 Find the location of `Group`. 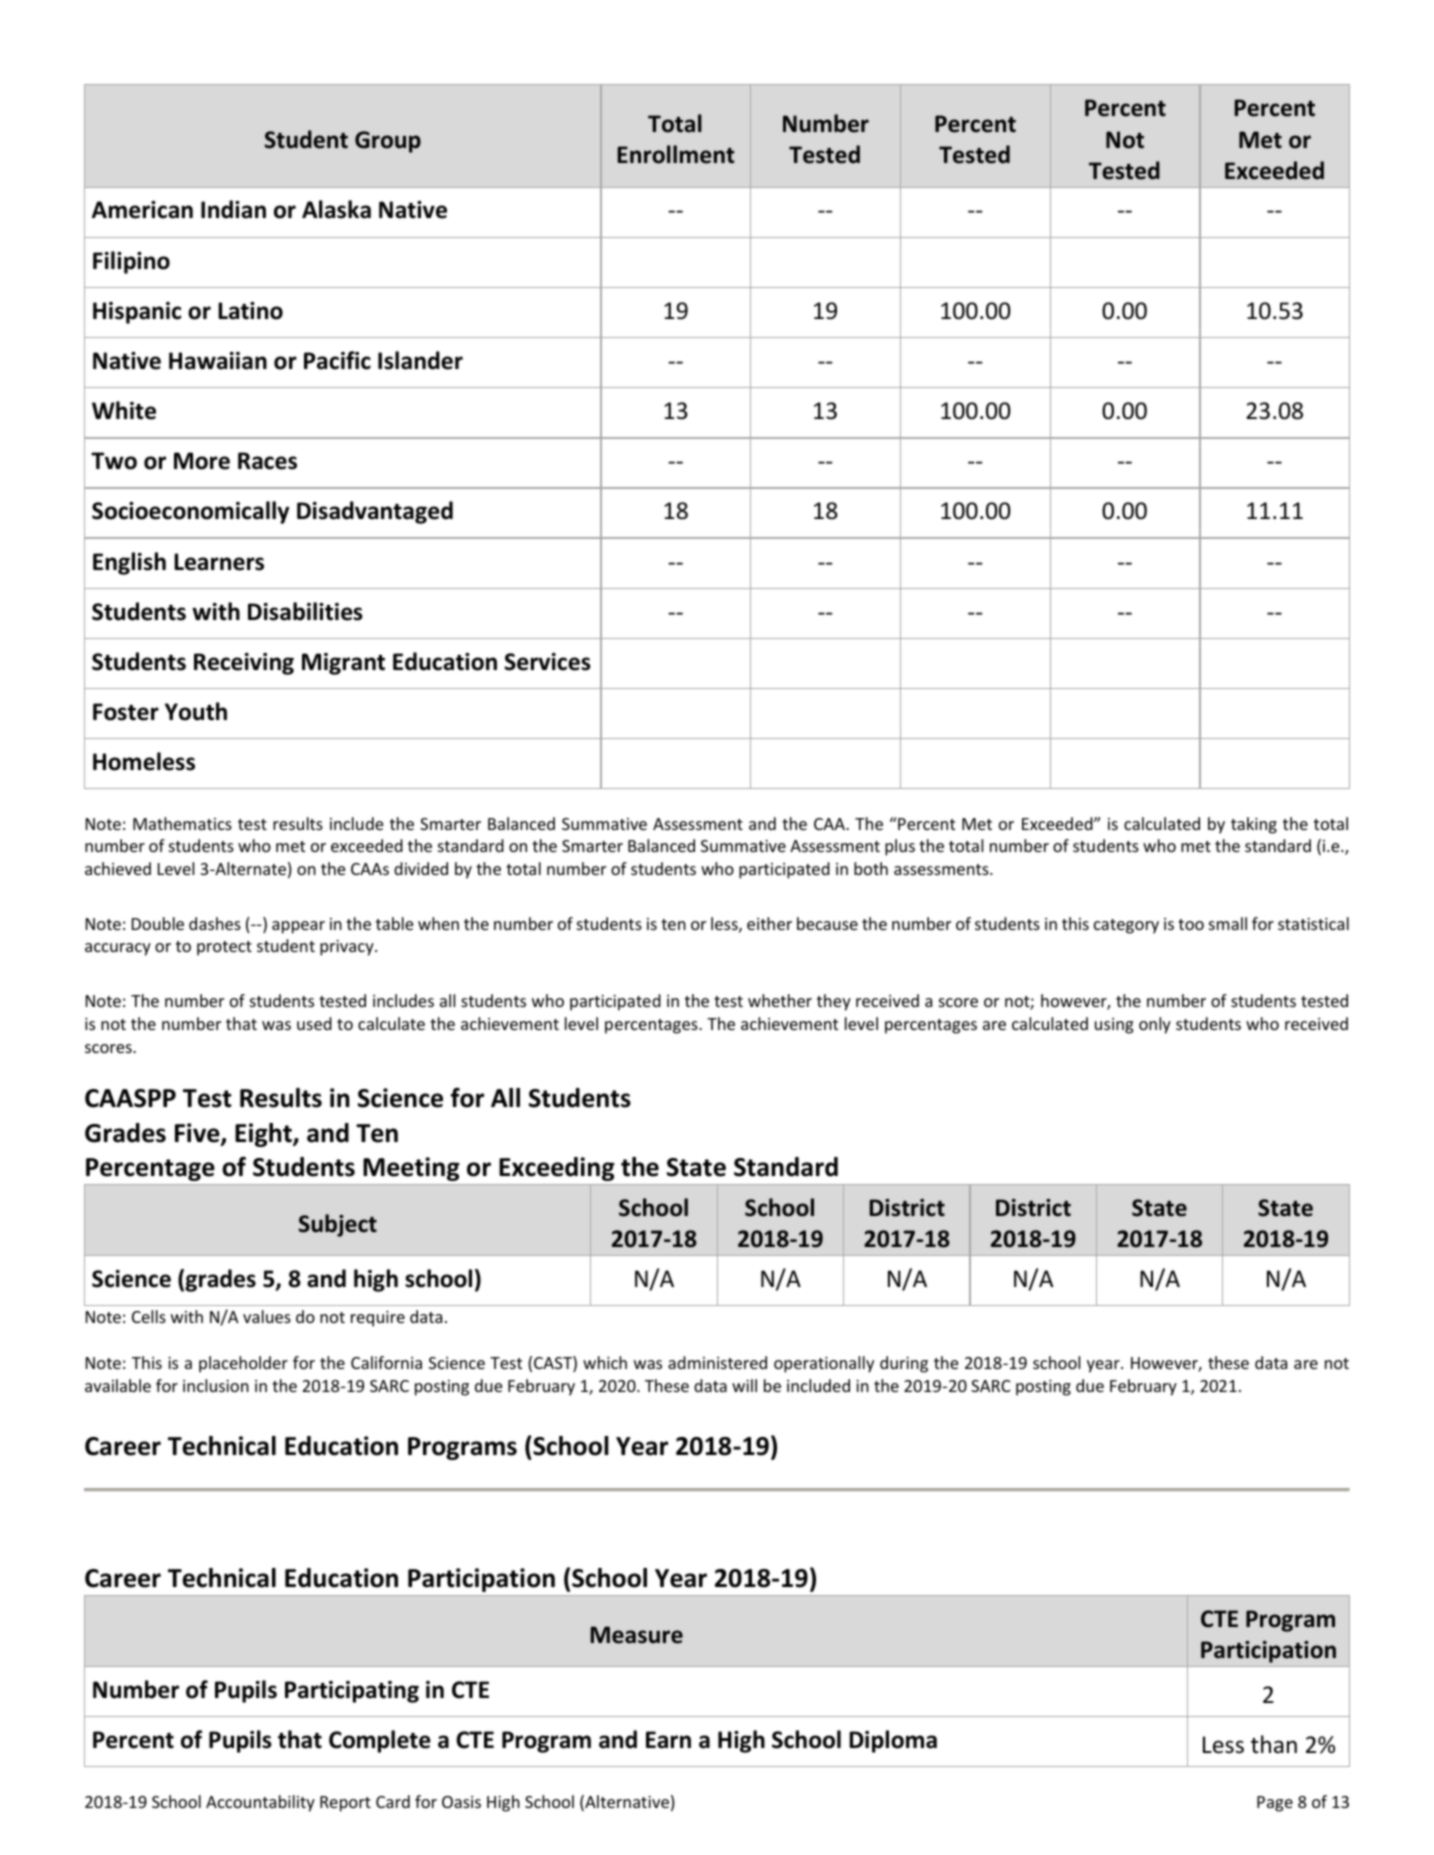

Group is located at coordinates (388, 142).
